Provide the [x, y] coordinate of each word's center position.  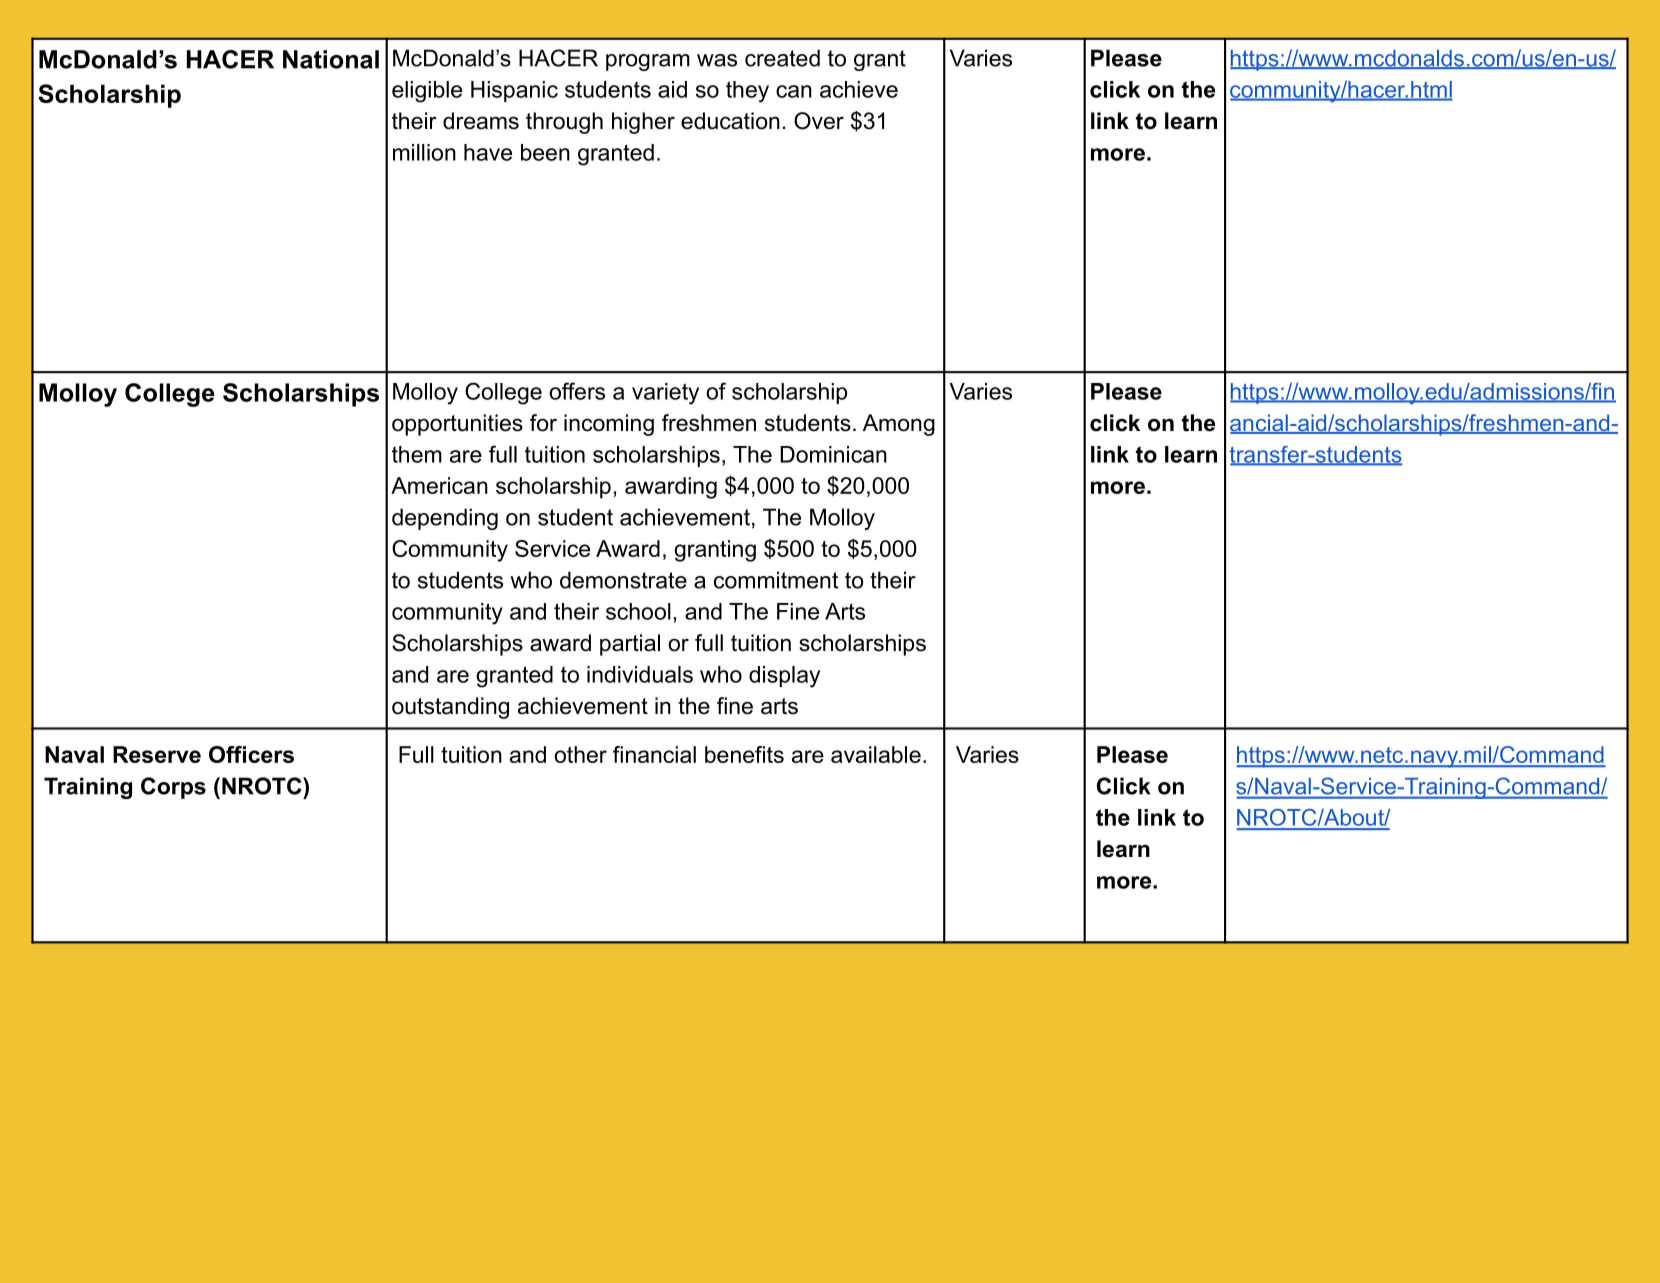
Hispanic [514, 91]
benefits [744, 754]
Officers [251, 754]
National [331, 59]
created [782, 58]
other [580, 754]
